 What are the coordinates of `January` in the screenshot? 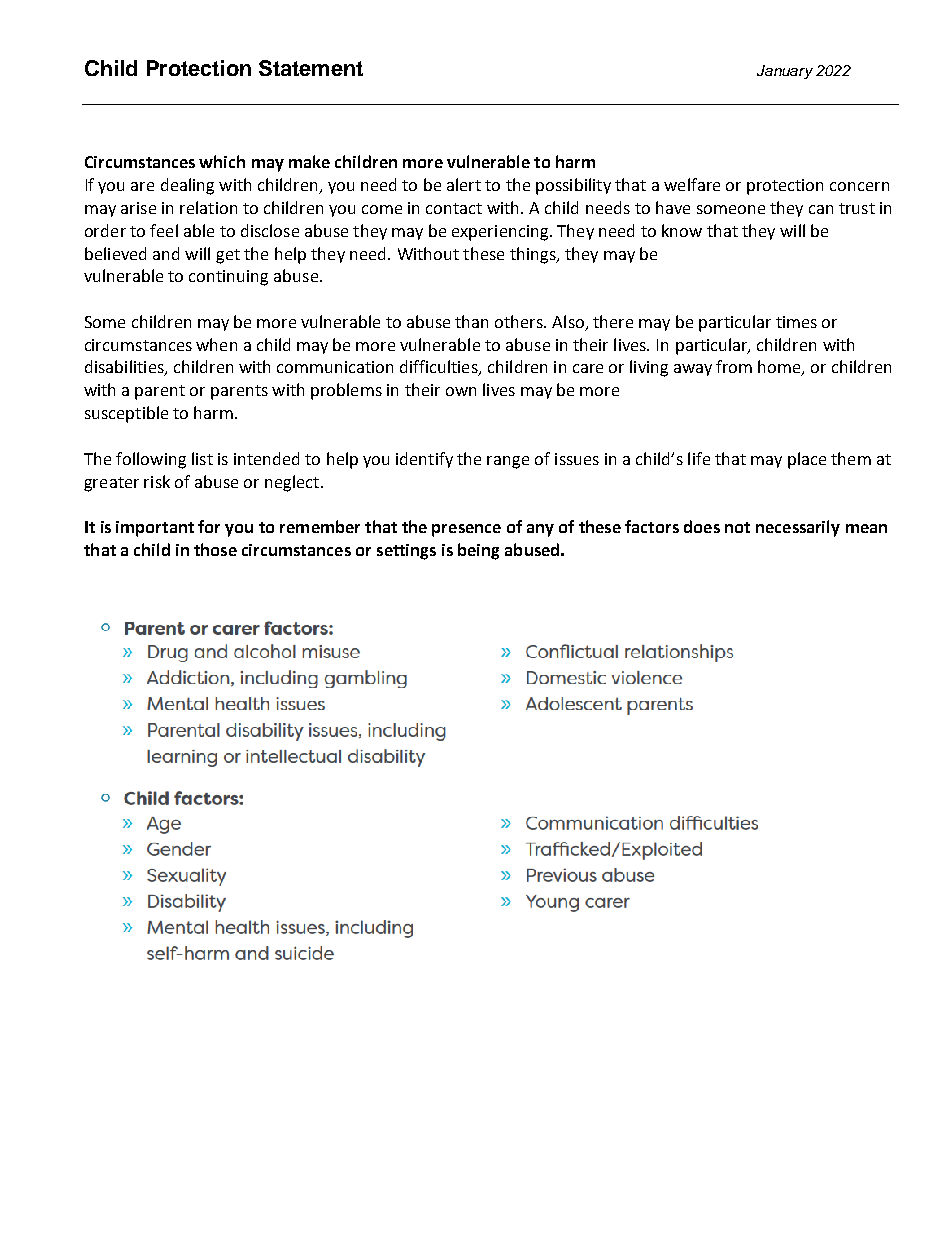 It's located at (785, 72).
